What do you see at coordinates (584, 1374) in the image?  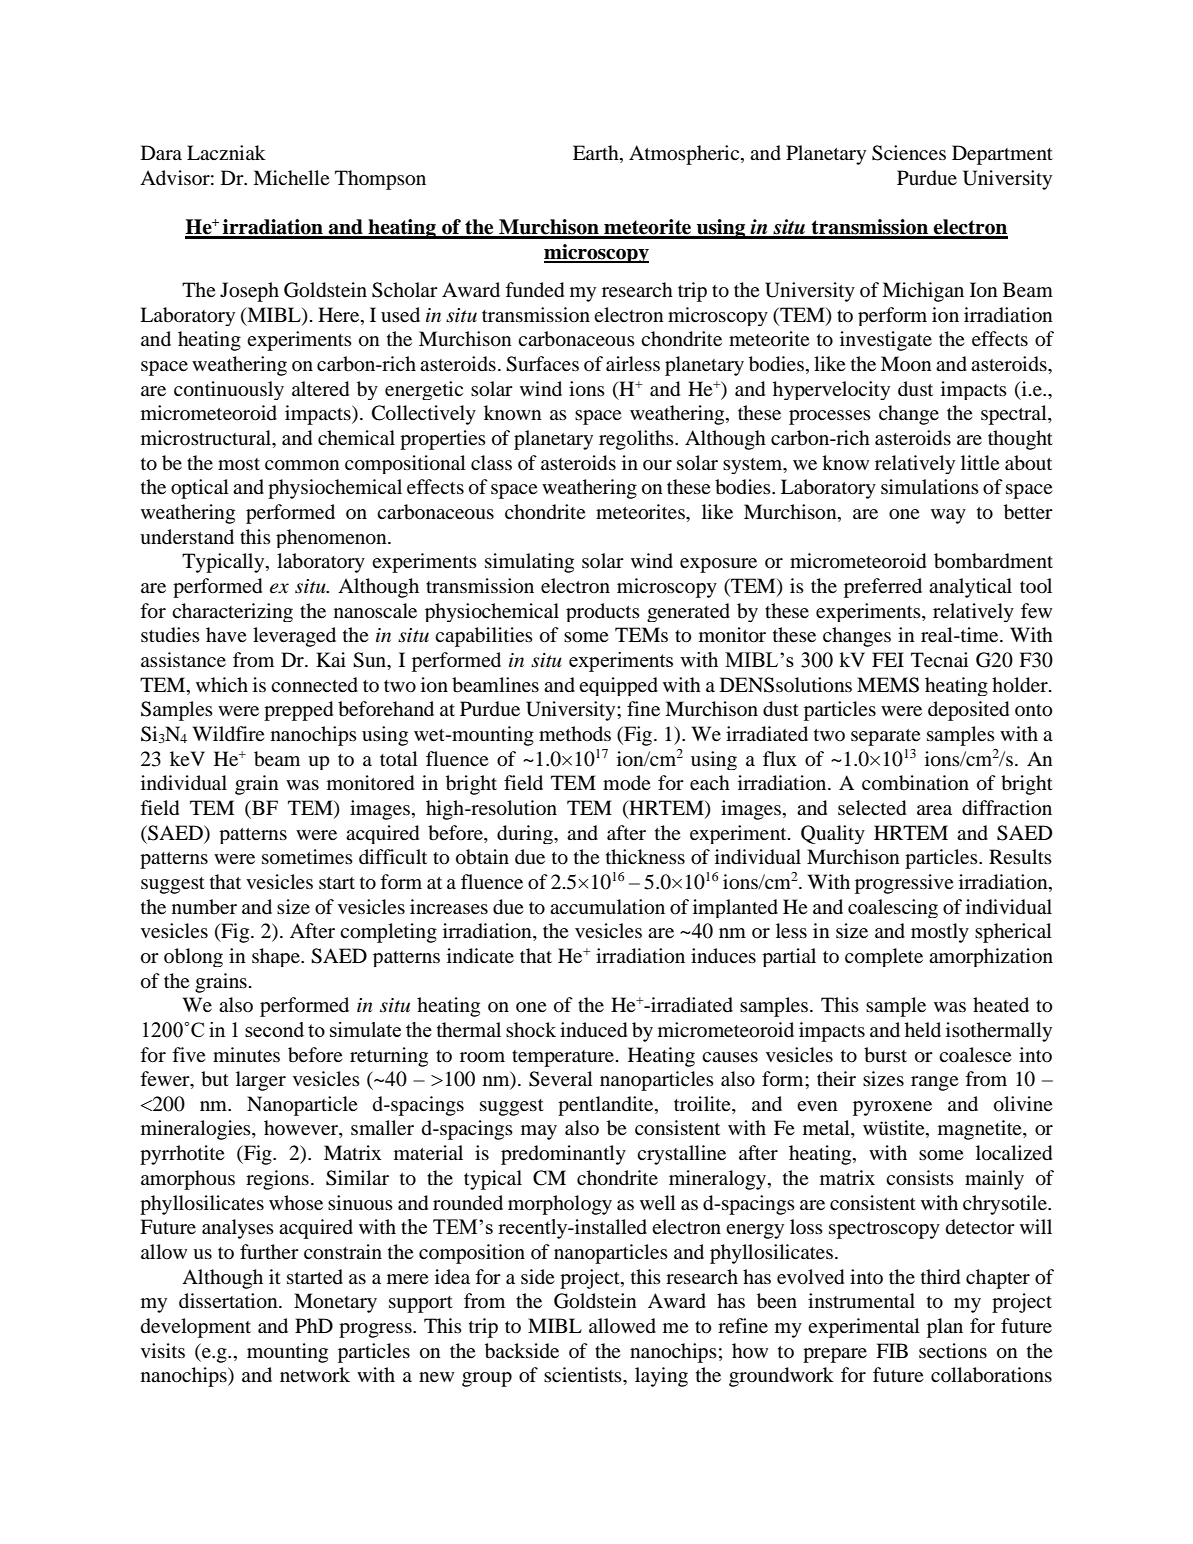 I see `scientists` at bounding box center [584, 1374].
